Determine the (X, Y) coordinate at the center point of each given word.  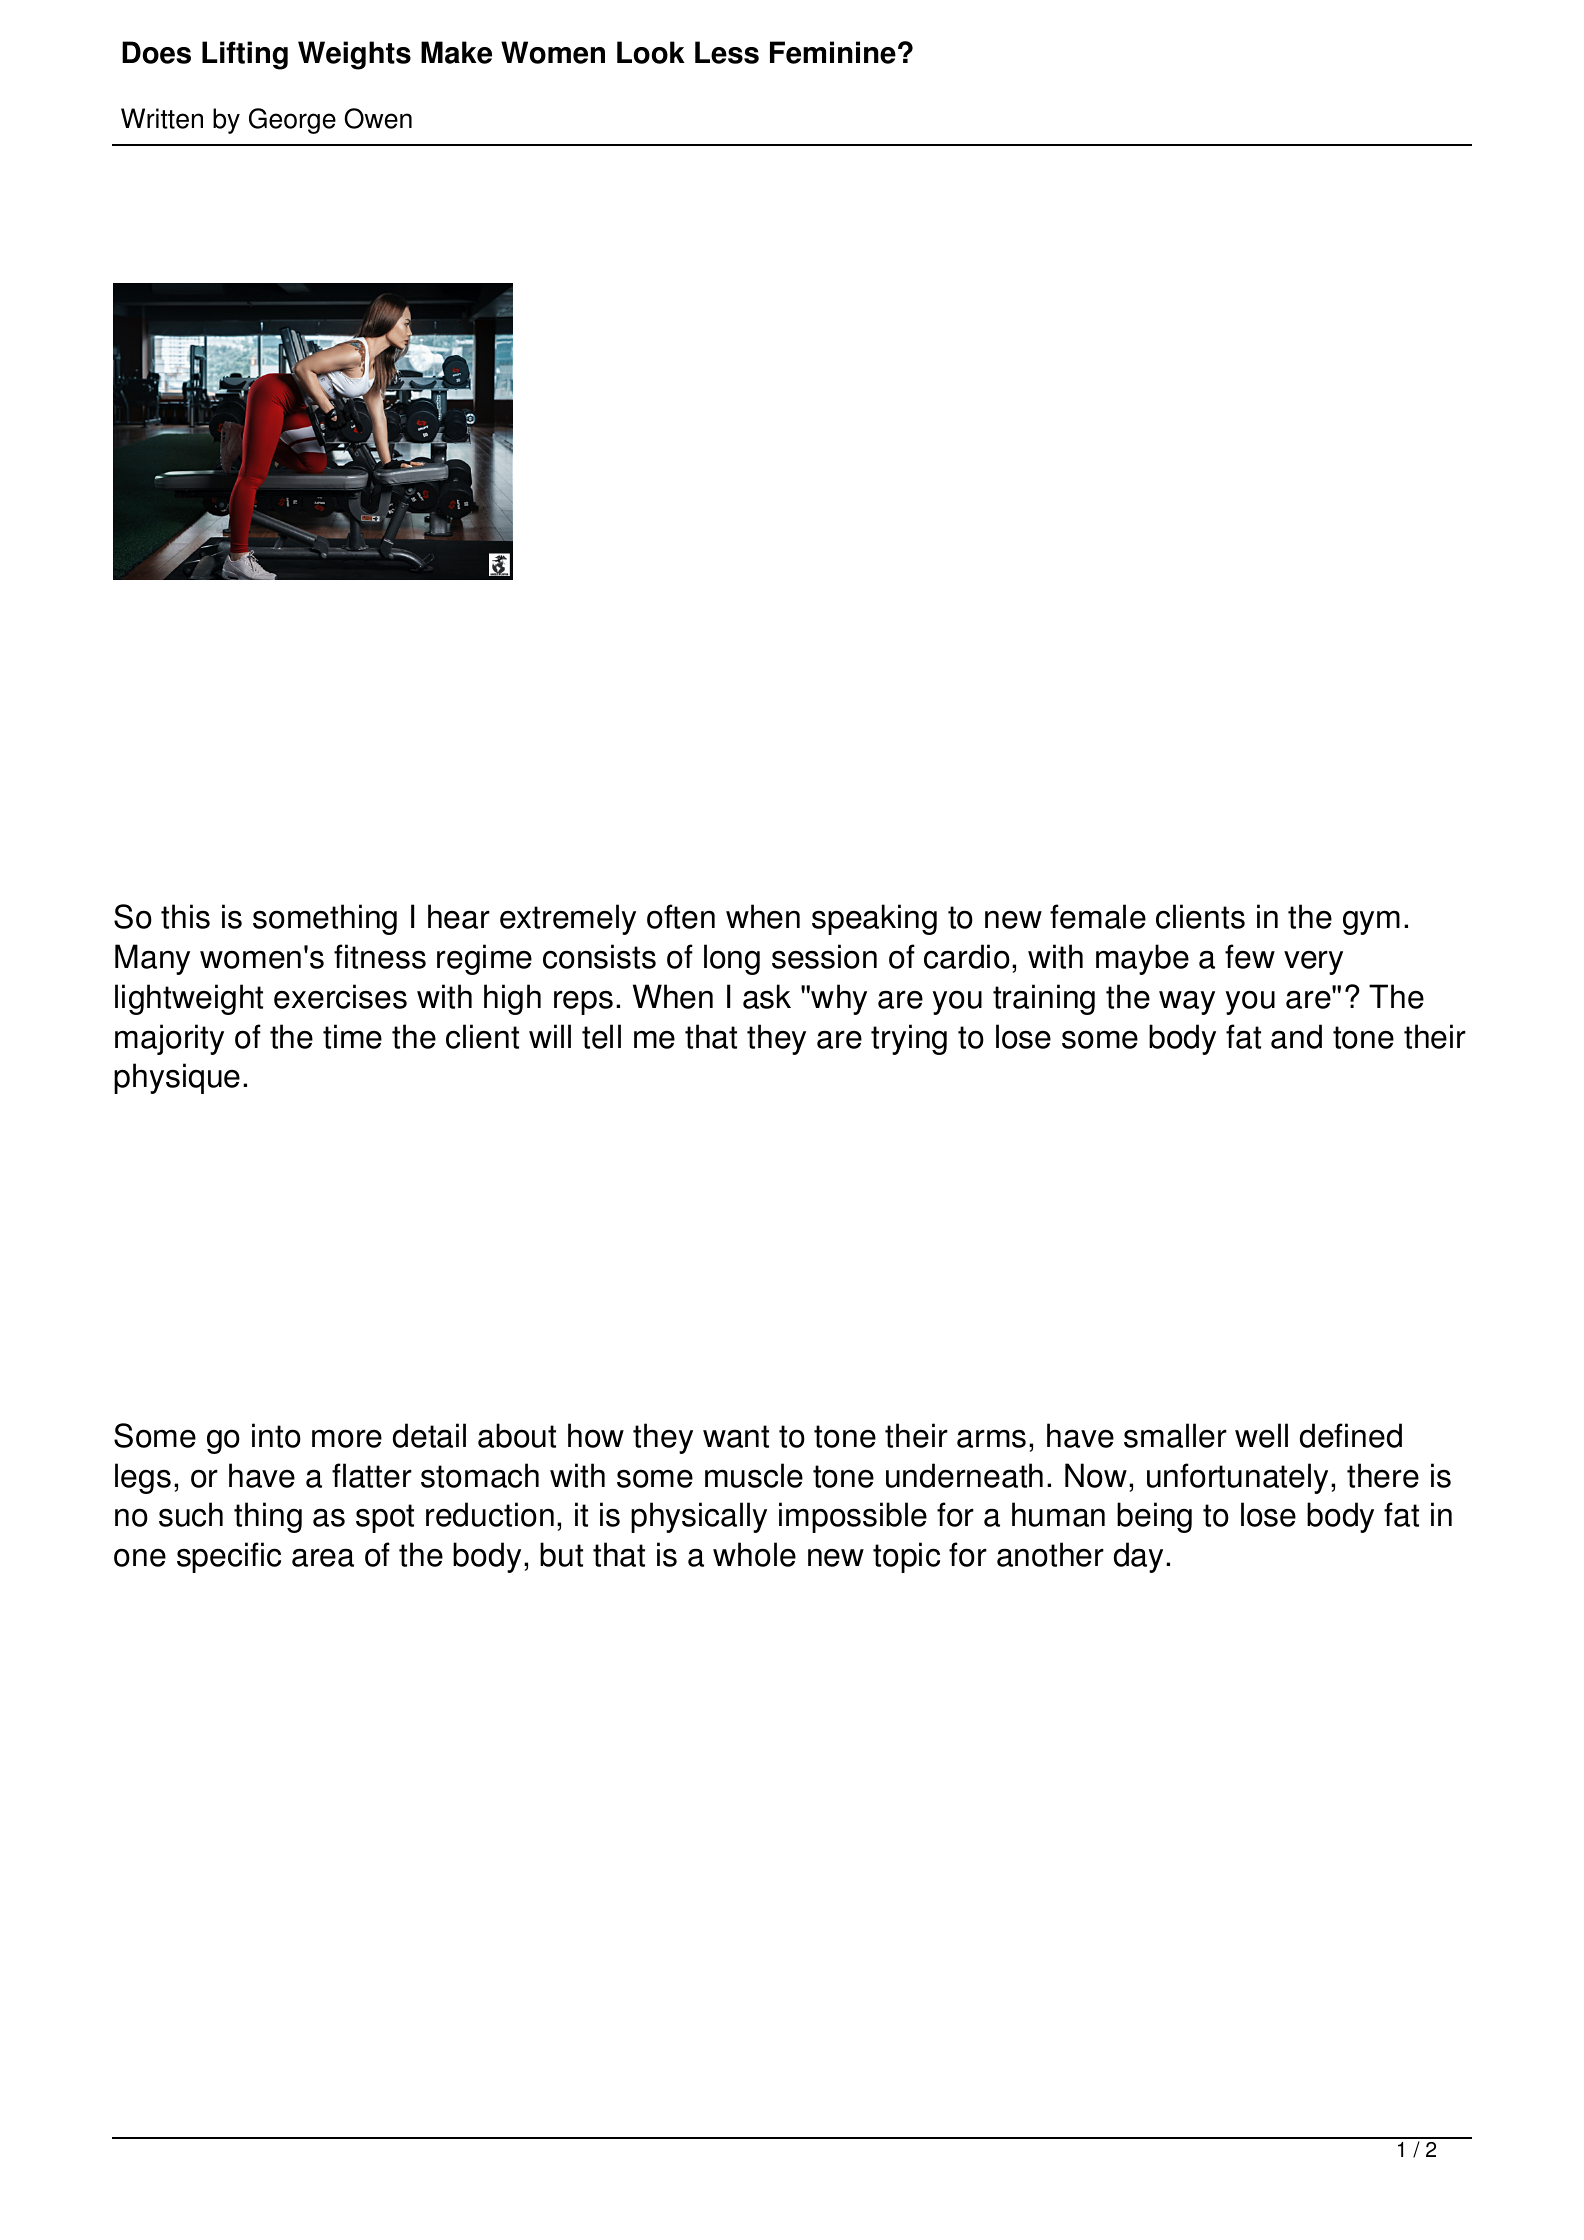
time (352, 1036)
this (185, 916)
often (681, 916)
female (1098, 916)
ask (767, 996)
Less (727, 52)
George (292, 121)
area (323, 1557)
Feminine (833, 52)
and (1296, 1036)
